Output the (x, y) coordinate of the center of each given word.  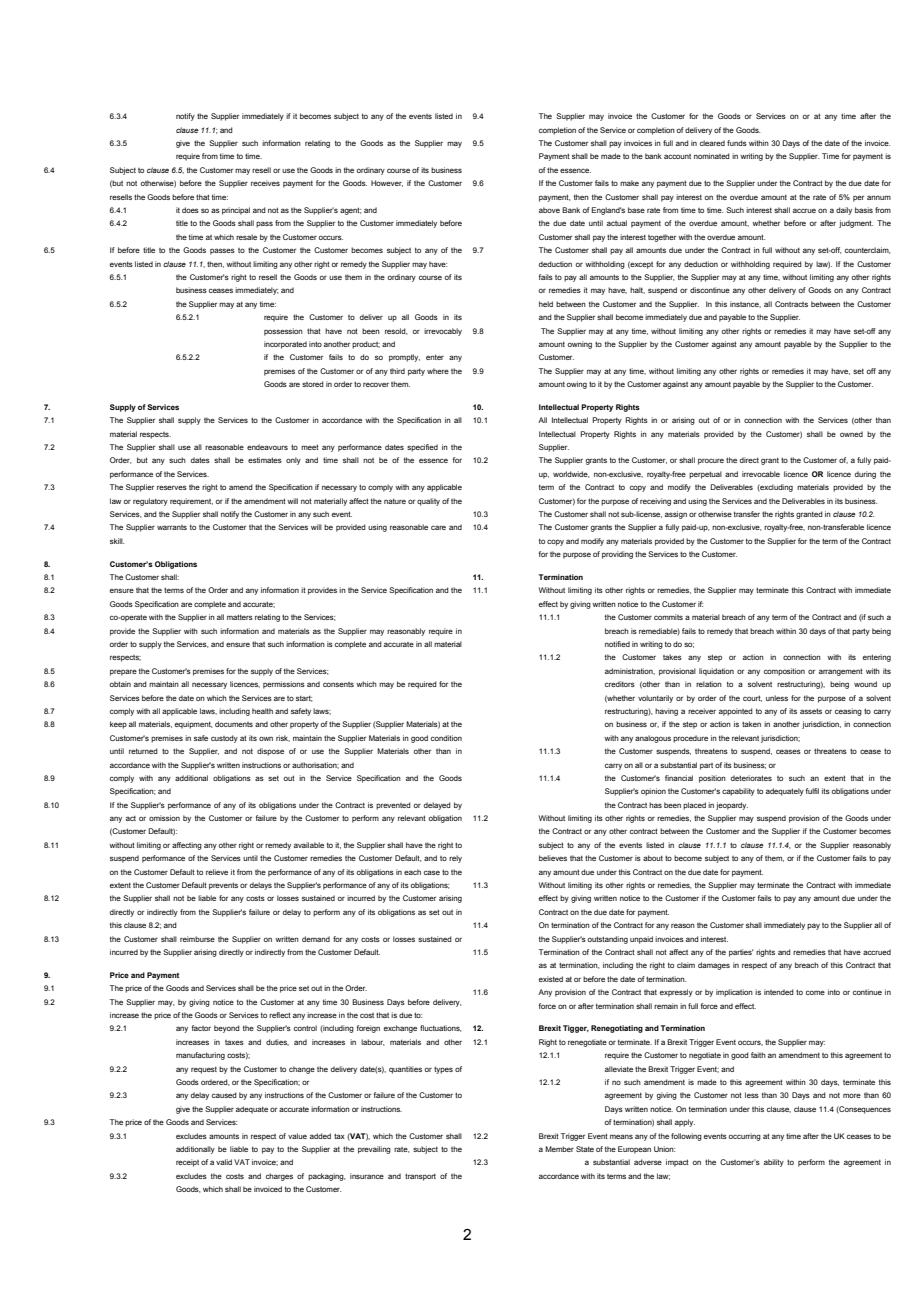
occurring (745, 1137)
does (190, 210)
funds (737, 143)
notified (617, 644)
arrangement (841, 672)
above (549, 210)
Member (559, 1149)
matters (240, 617)
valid (224, 1162)
